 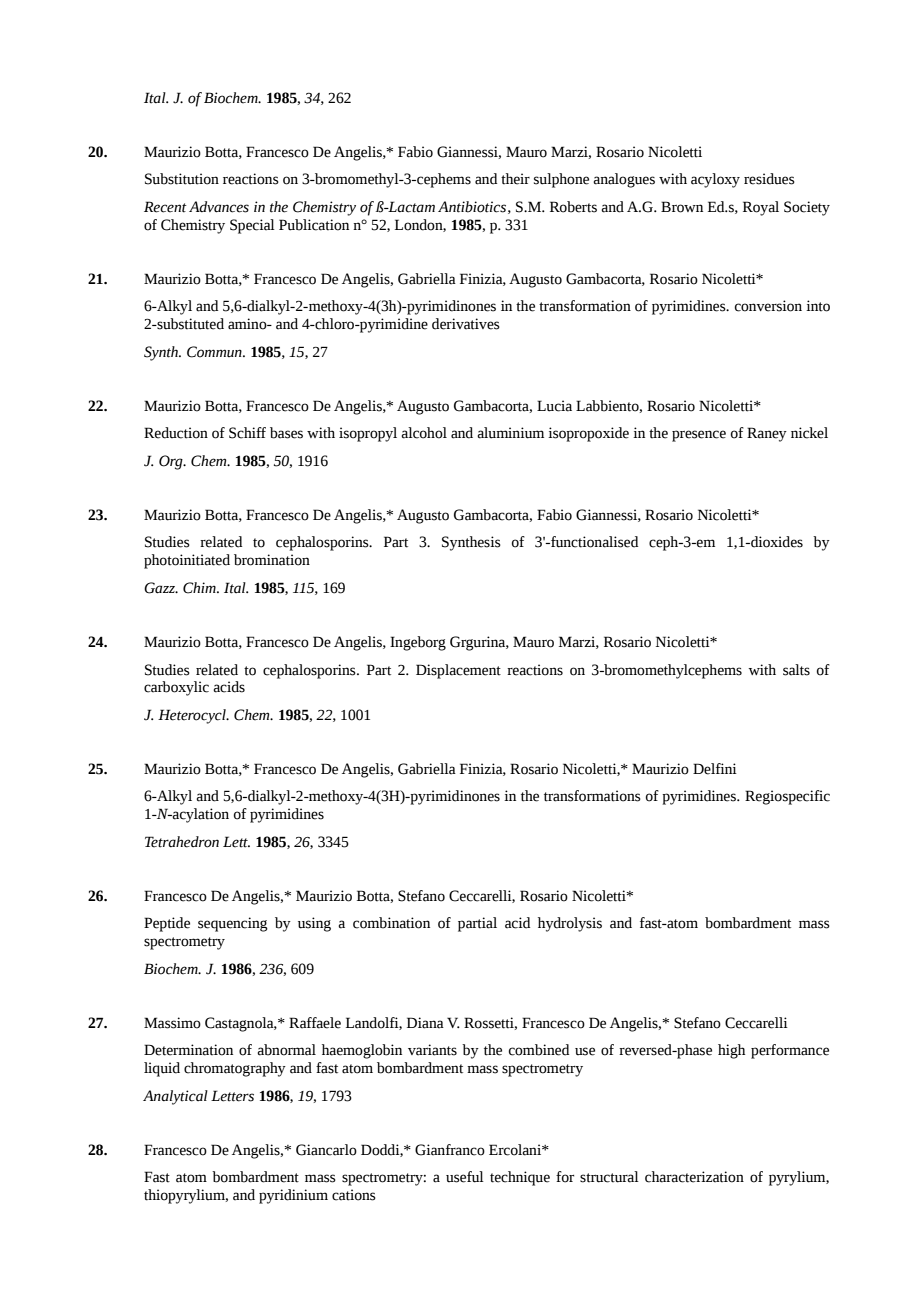 I want to click on hydrolysis, so click(x=570, y=924).
